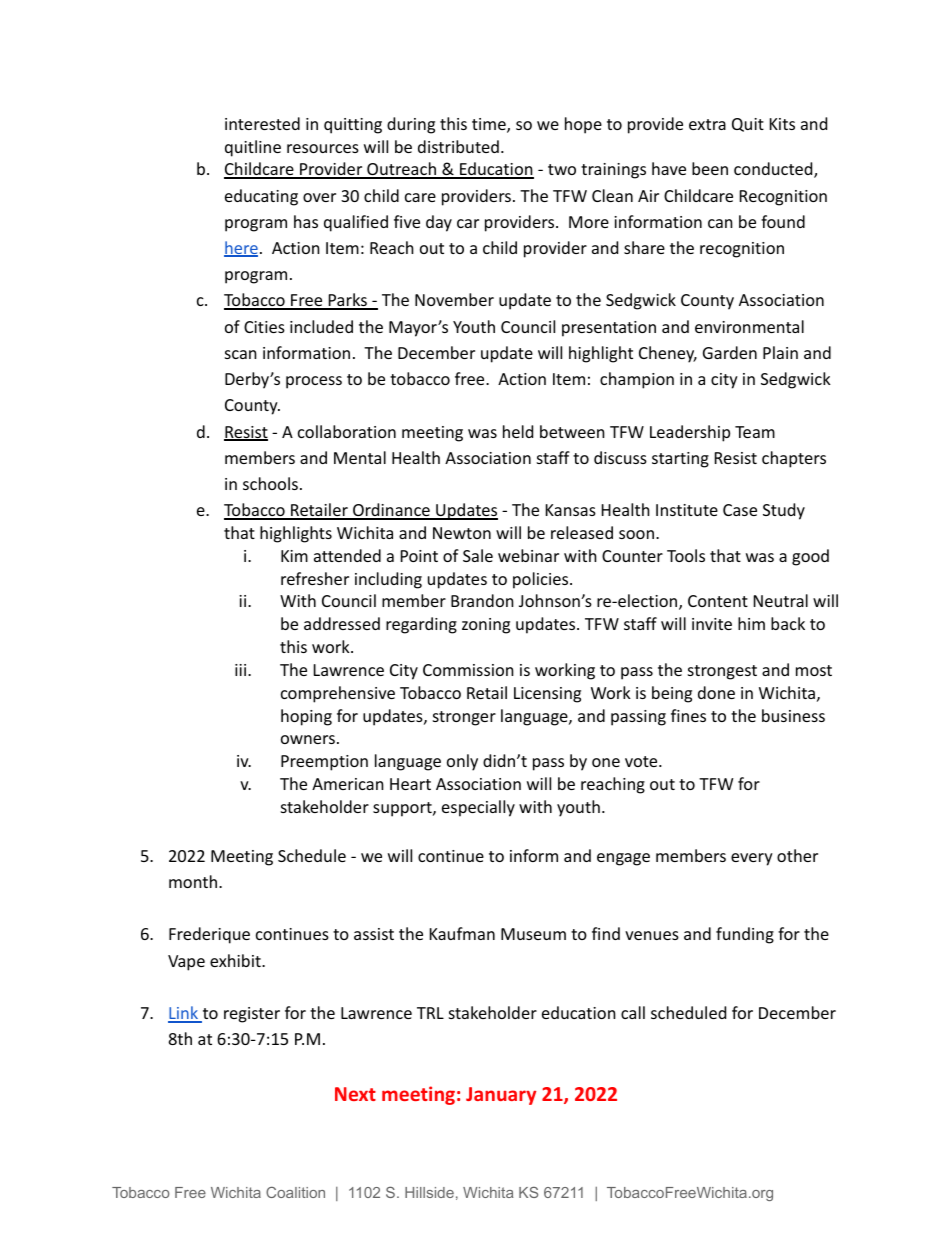 This document has height=1233, width=952. I want to click on January, so click(501, 1096).
